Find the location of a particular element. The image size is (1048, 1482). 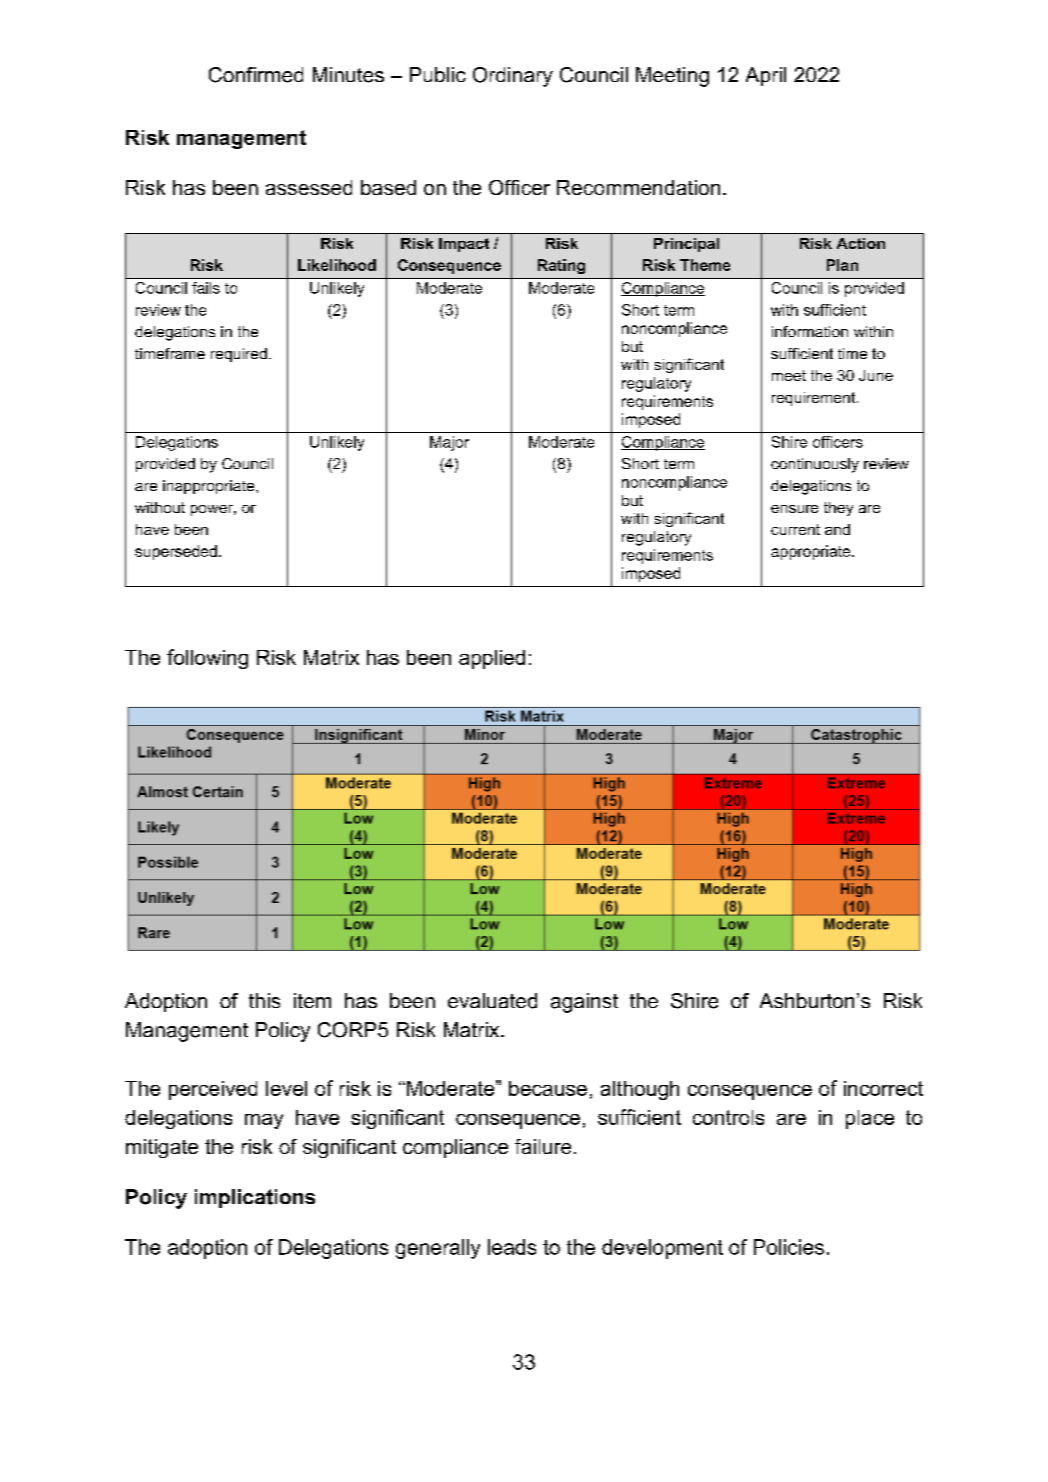

superseded is located at coordinates (176, 552).
